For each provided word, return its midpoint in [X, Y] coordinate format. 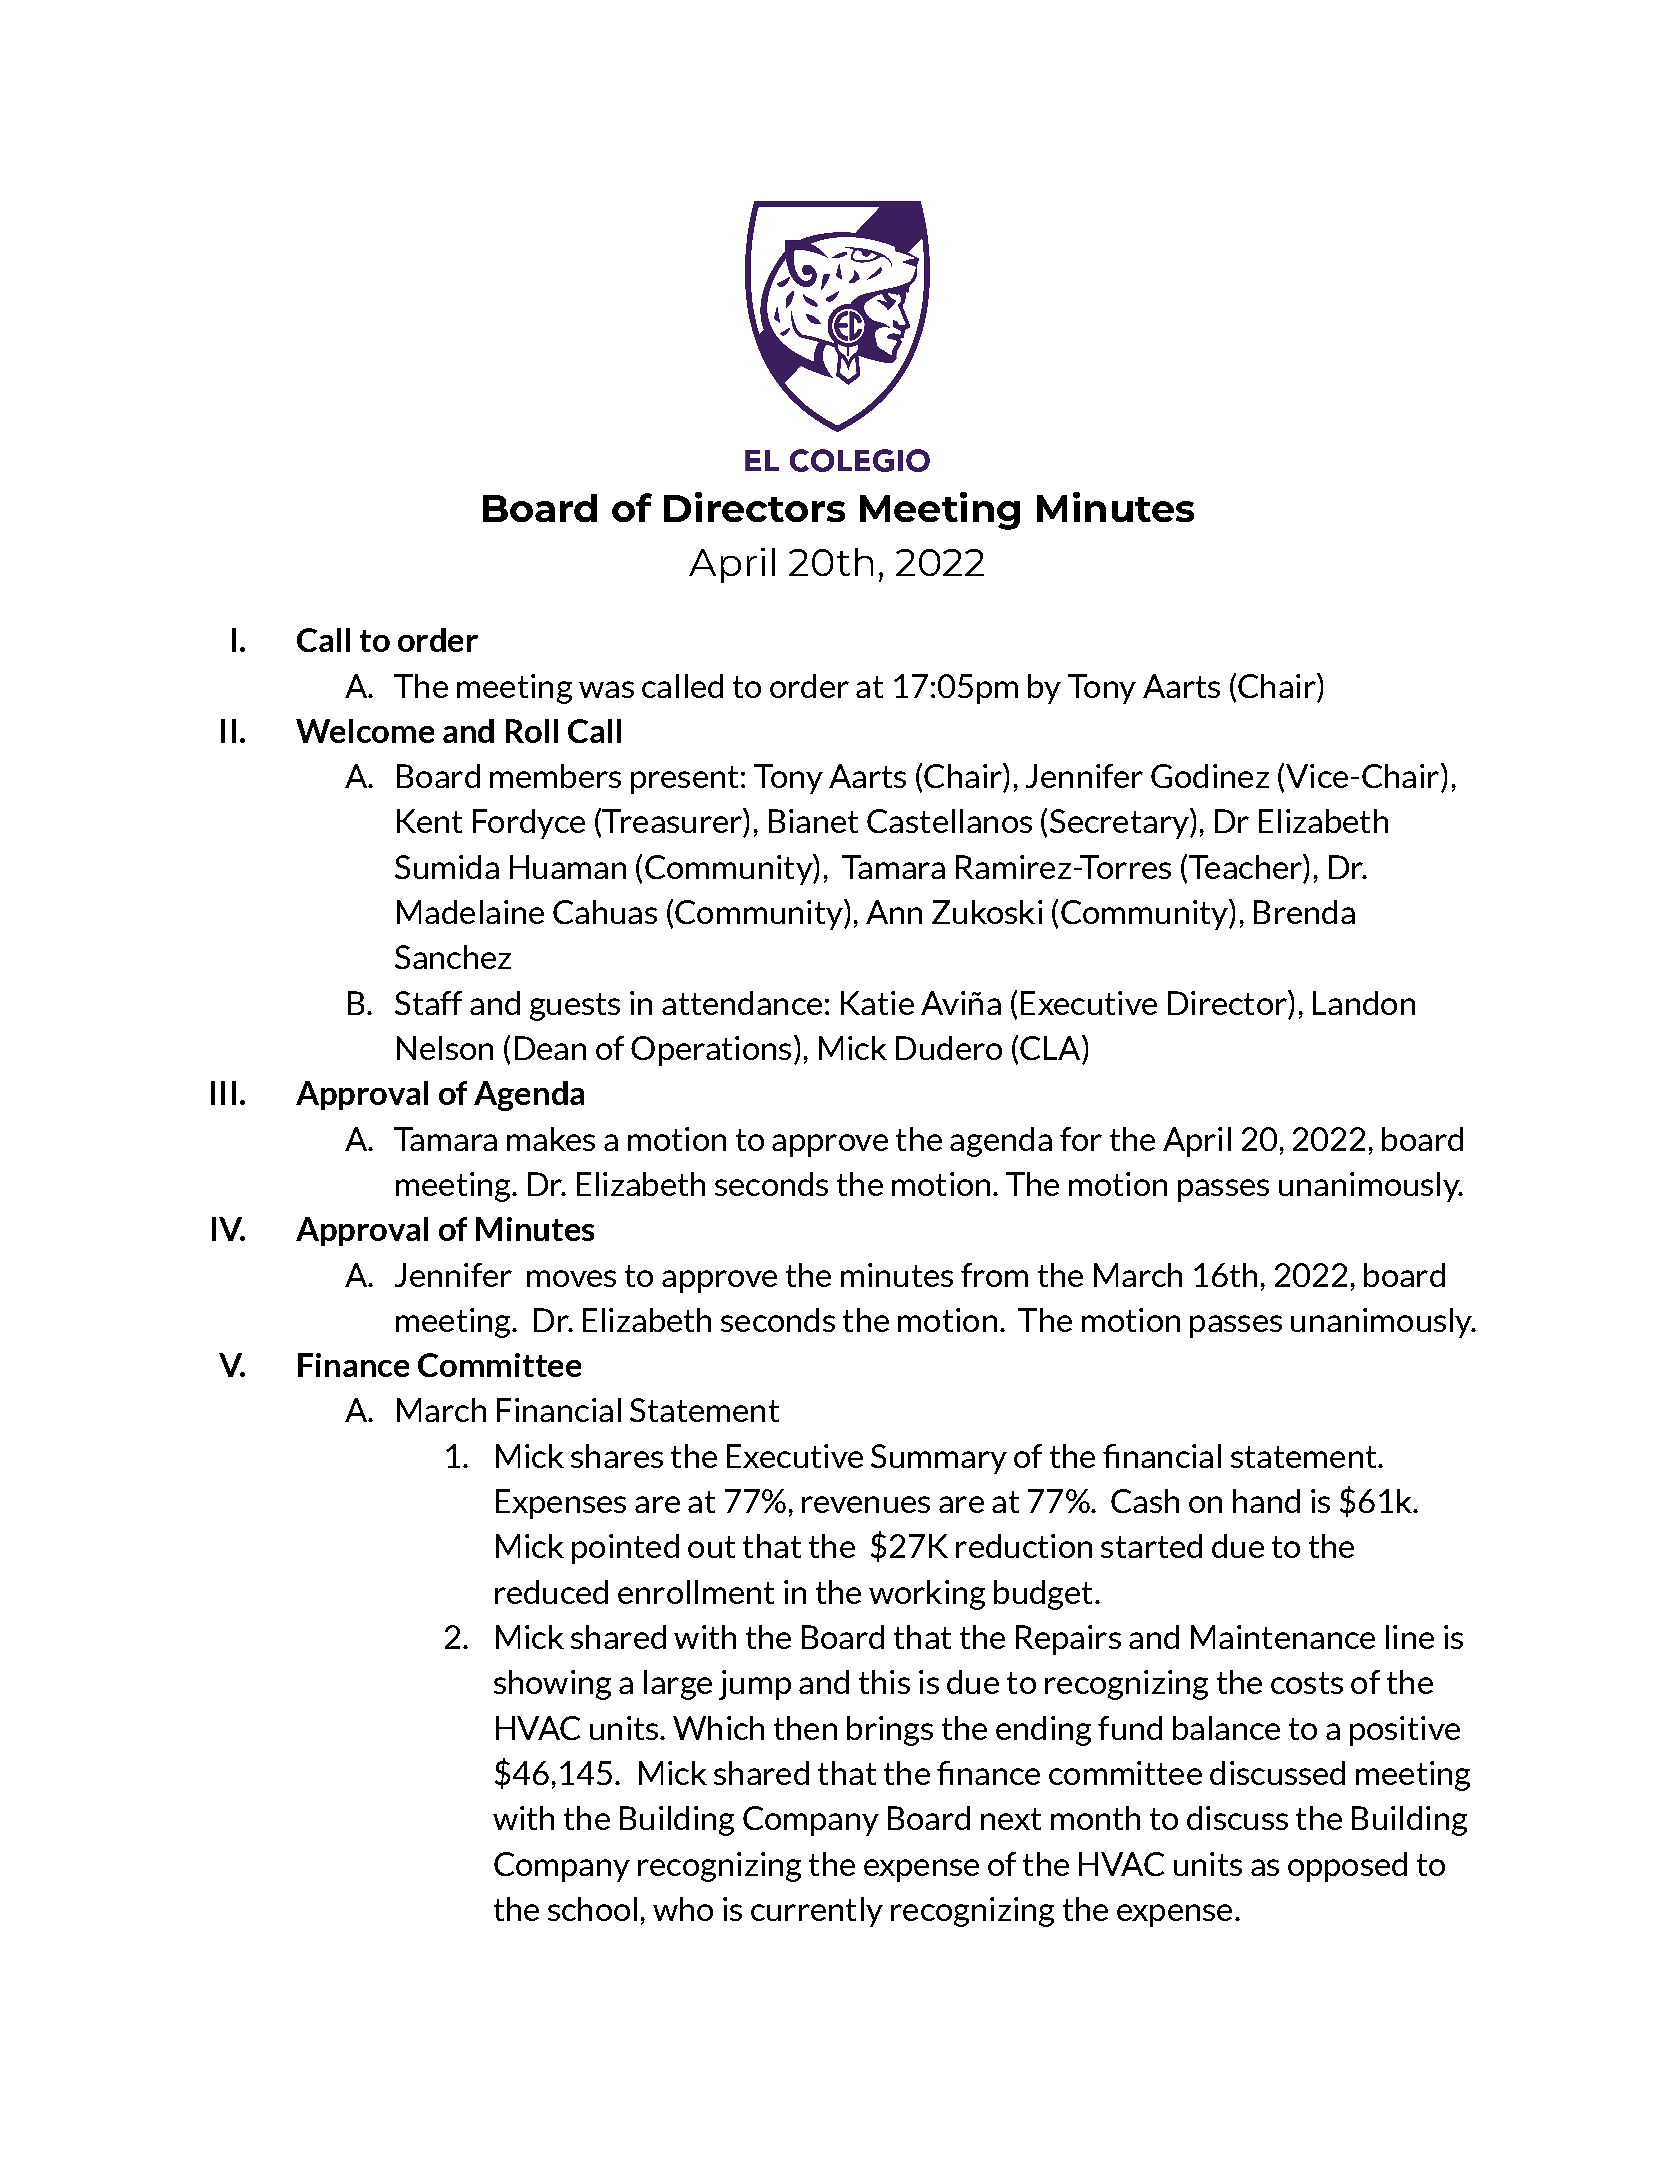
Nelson [445, 1048]
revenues [866, 1504]
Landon [1364, 1003]
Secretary [1120, 823]
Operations [711, 1051]
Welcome [365, 731]
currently [817, 1912]
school [592, 1909]
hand [1266, 1501]
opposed [1347, 1867]
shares [617, 1456]
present [684, 780]
